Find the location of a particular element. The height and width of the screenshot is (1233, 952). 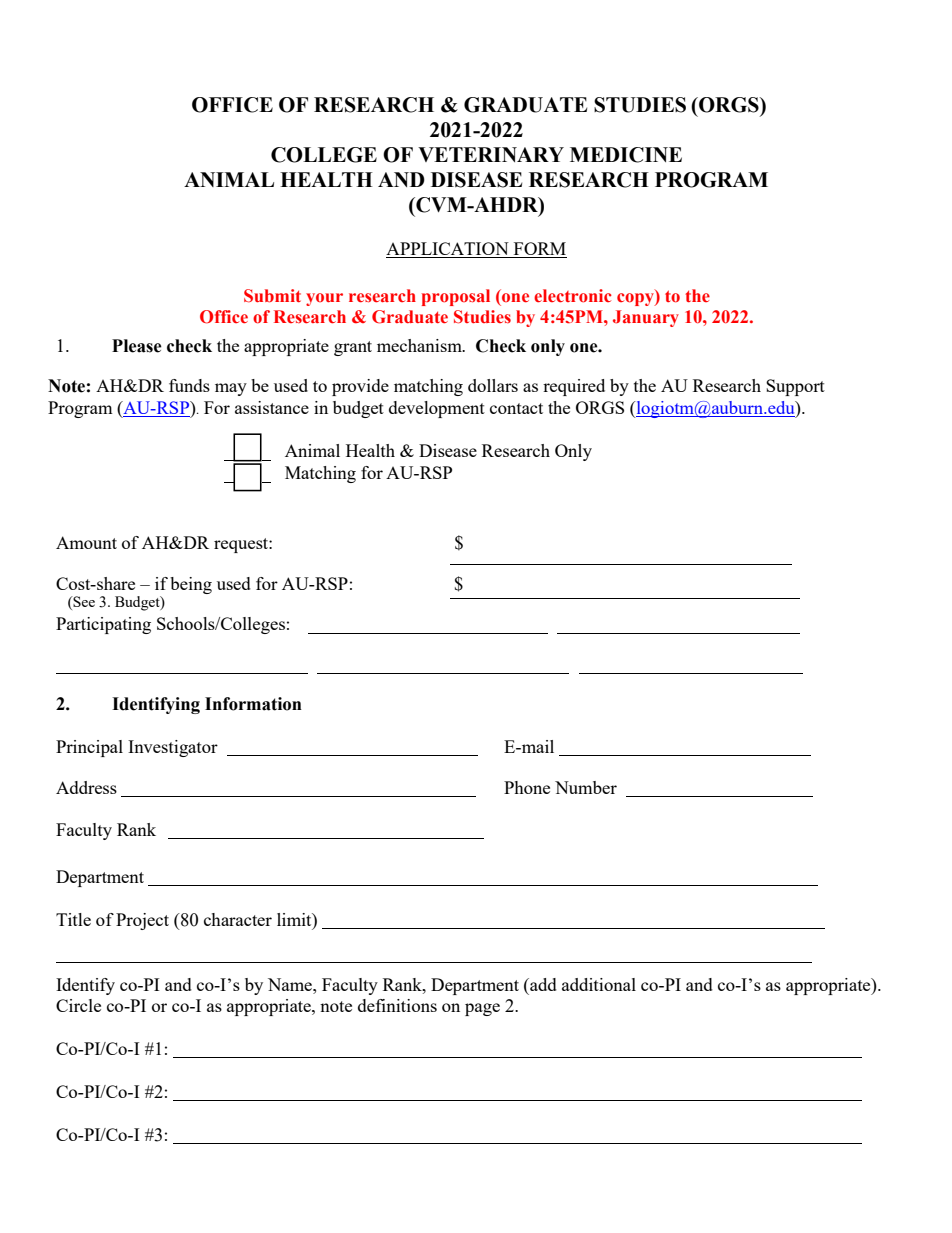

contact is located at coordinates (516, 408).
